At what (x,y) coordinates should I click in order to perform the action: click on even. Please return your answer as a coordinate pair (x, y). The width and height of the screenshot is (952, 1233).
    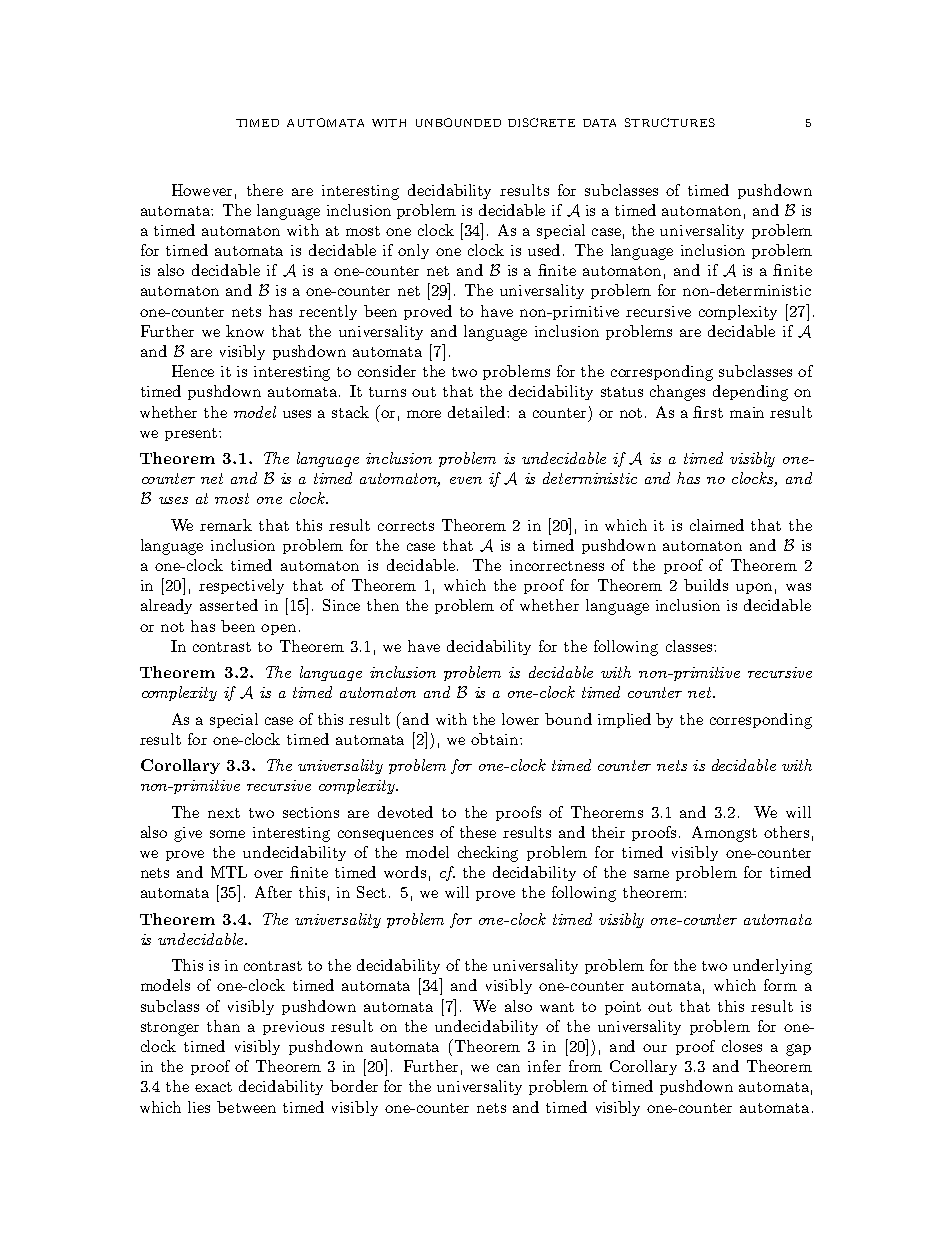
    Looking at the image, I should click on (466, 480).
